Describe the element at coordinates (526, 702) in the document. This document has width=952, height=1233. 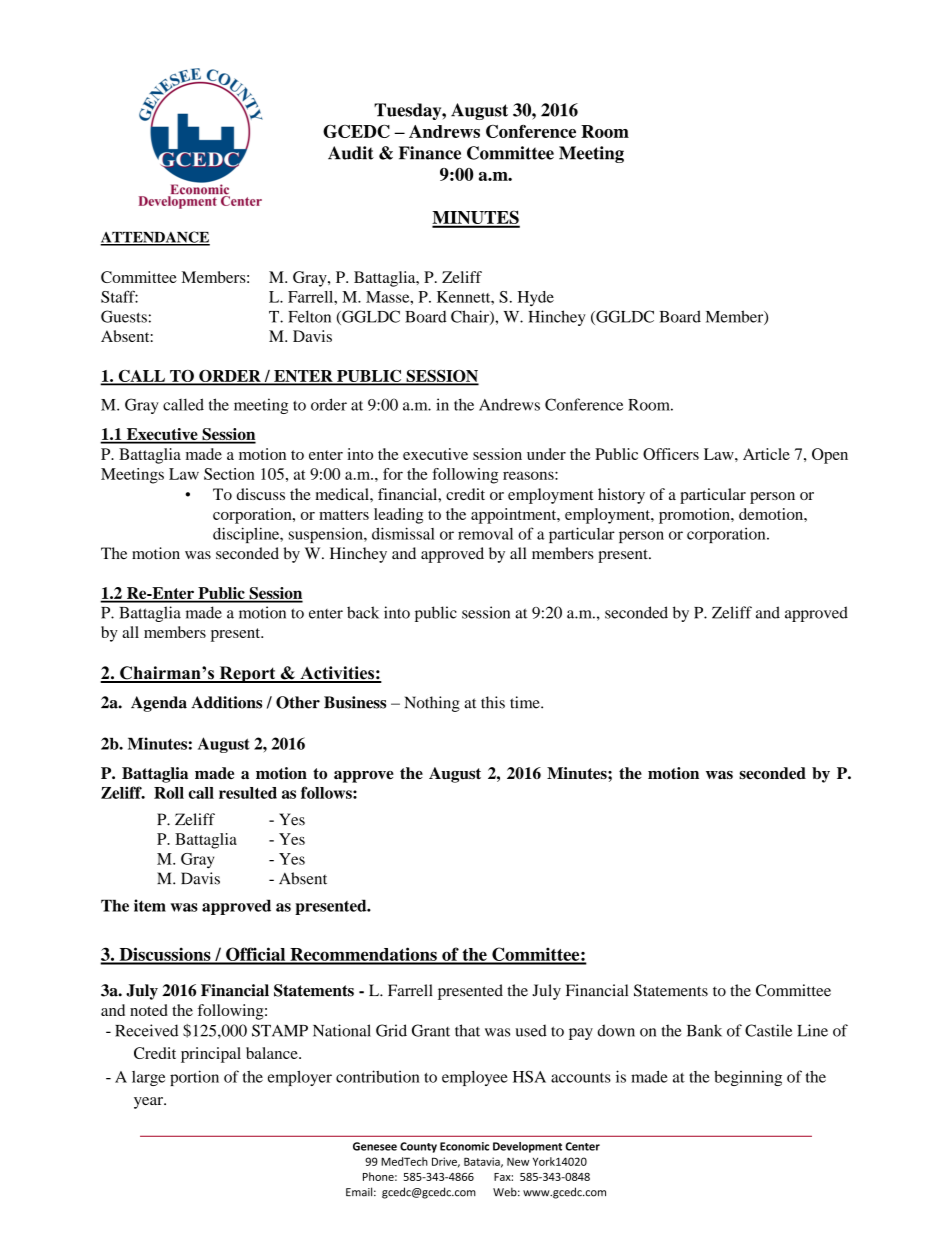
I see `time` at that location.
